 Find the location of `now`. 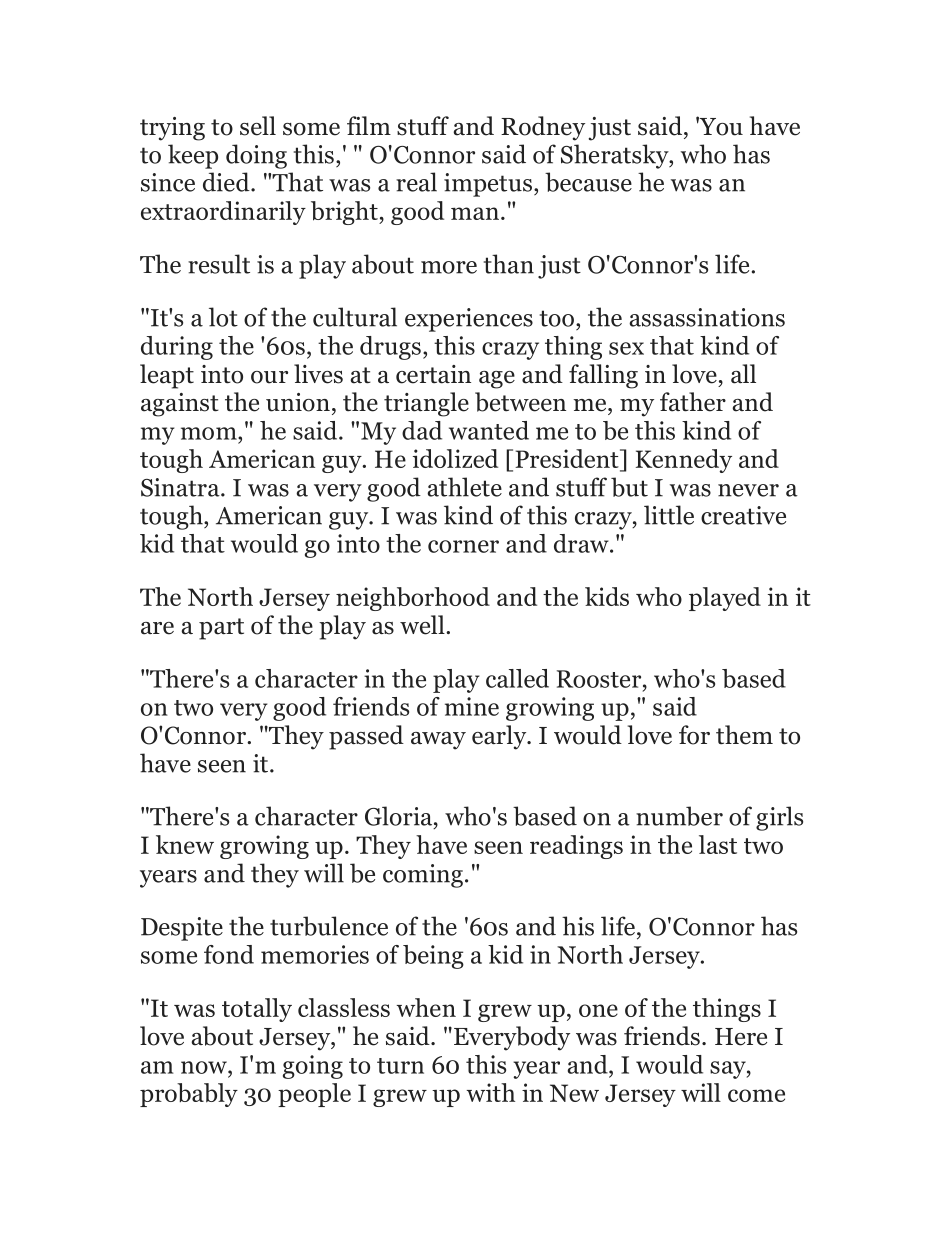

now is located at coordinates (205, 1067).
